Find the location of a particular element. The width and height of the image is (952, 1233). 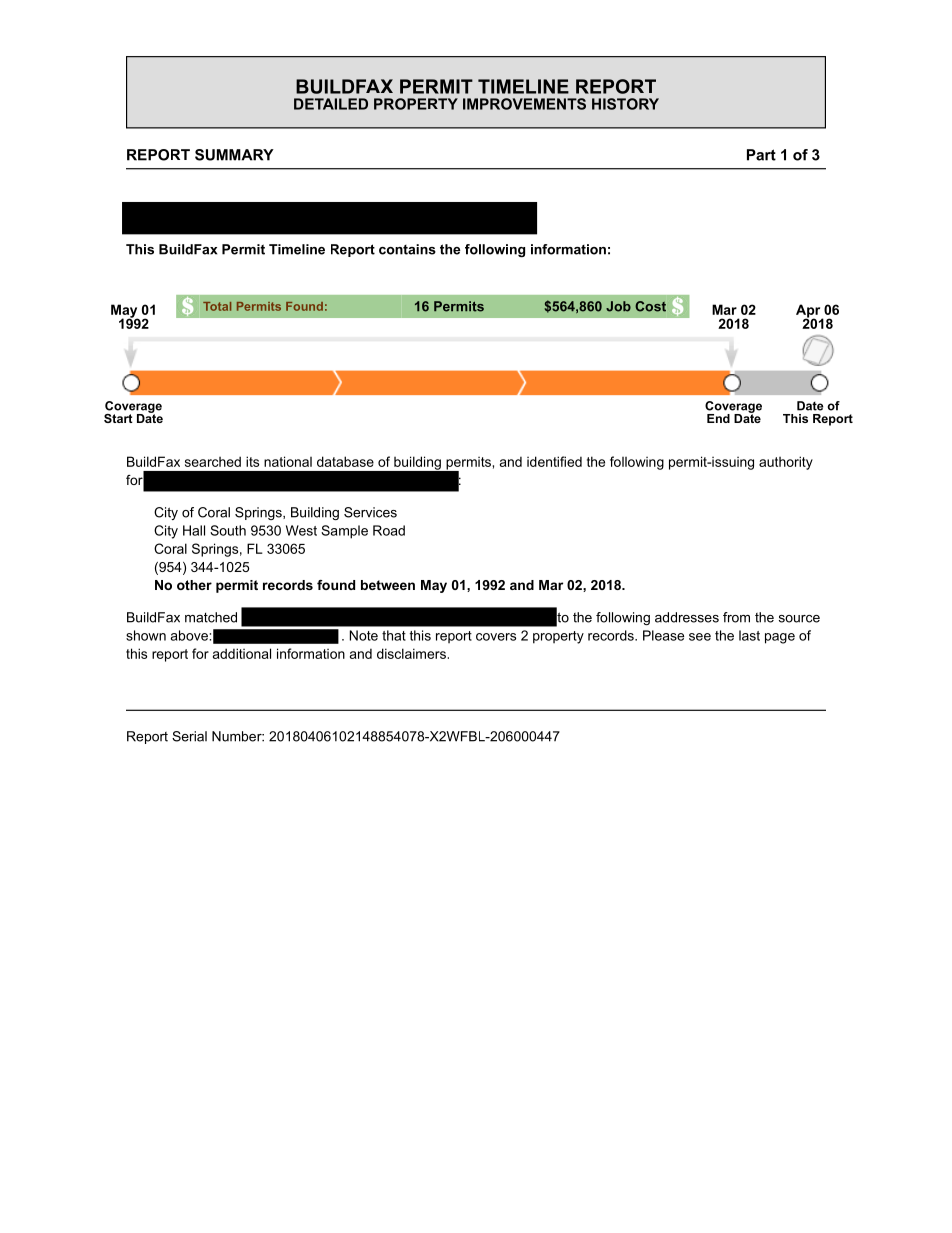

disclaimers is located at coordinates (411, 653).
